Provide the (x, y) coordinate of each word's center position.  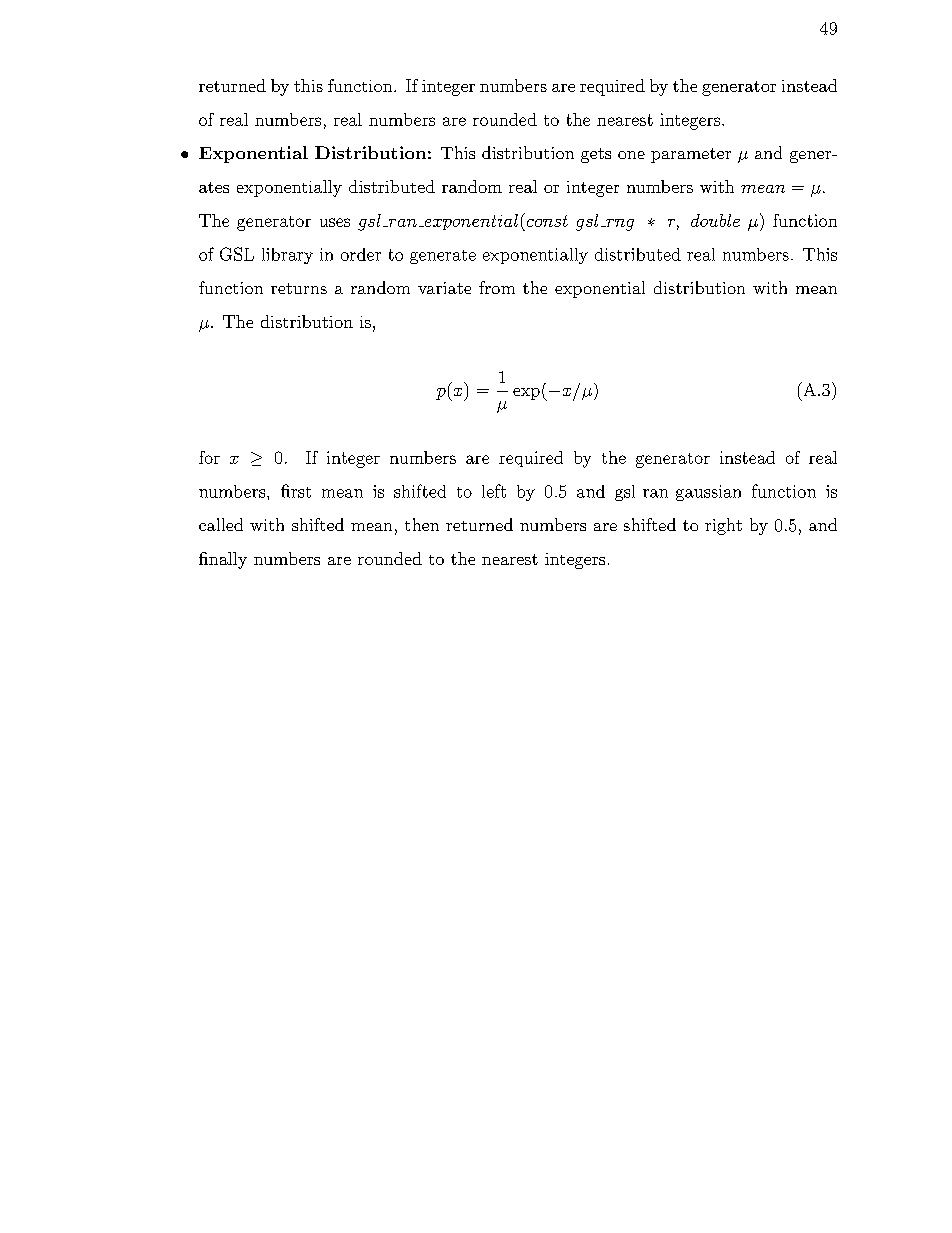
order (361, 254)
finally (223, 560)
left (494, 491)
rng (619, 225)
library (287, 256)
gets (596, 155)
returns (299, 288)
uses (335, 222)
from (497, 287)
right (723, 526)
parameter (691, 155)
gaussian (708, 493)
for (209, 457)
